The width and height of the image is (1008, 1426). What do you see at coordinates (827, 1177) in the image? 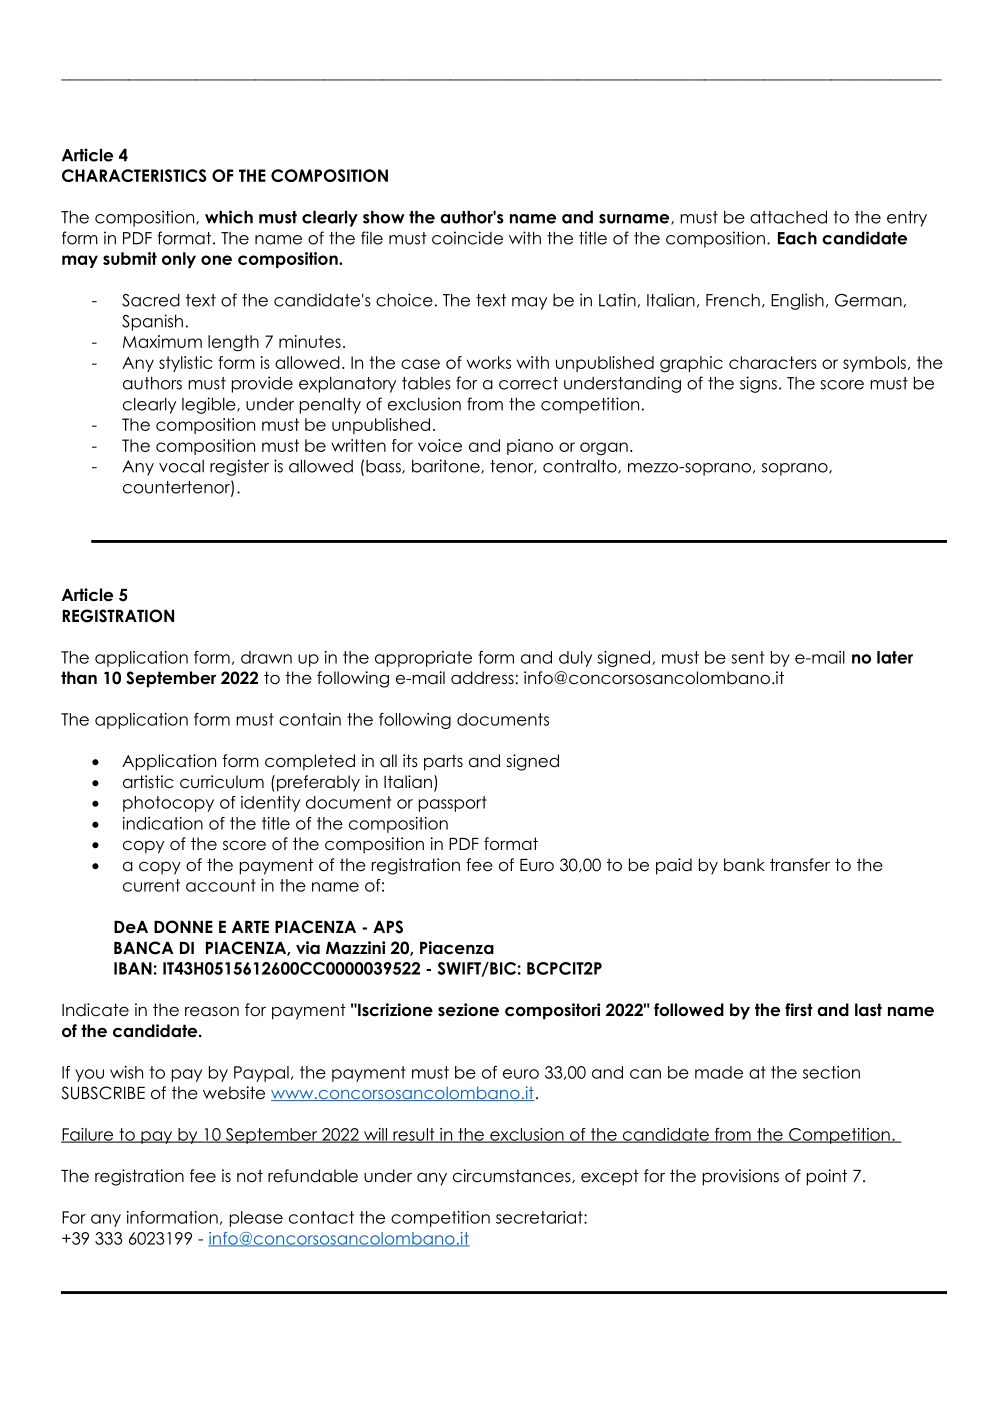
I see `point` at bounding box center [827, 1177].
